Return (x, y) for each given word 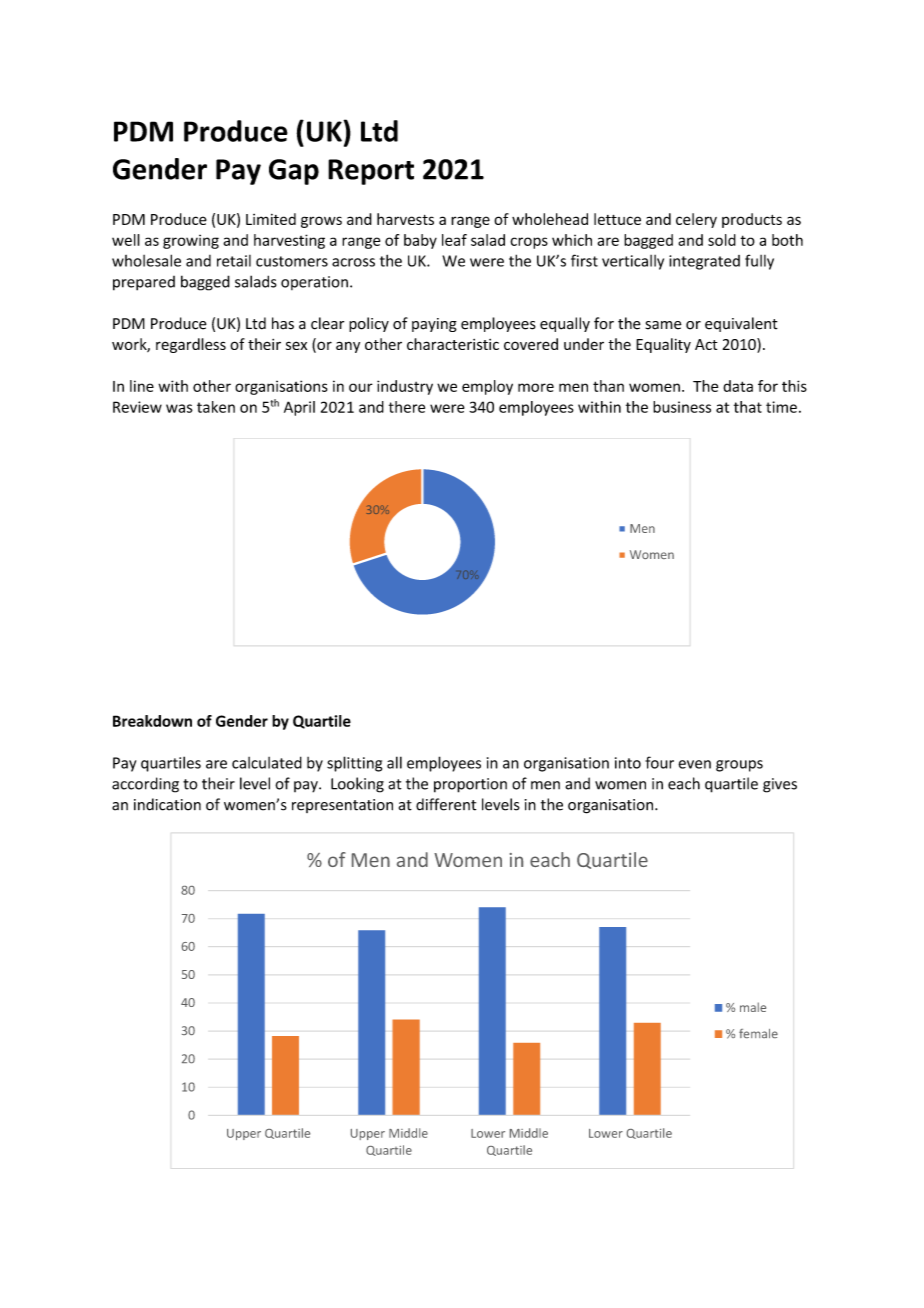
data (738, 386)
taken (216, 407)
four (659, 762)
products (752, 220)
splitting (354, 764)
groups (739, 766)
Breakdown (152, 721)
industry (405, 387)
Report (371, 172)
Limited (271, 219)
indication (167, 804)
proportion (470, 785)
